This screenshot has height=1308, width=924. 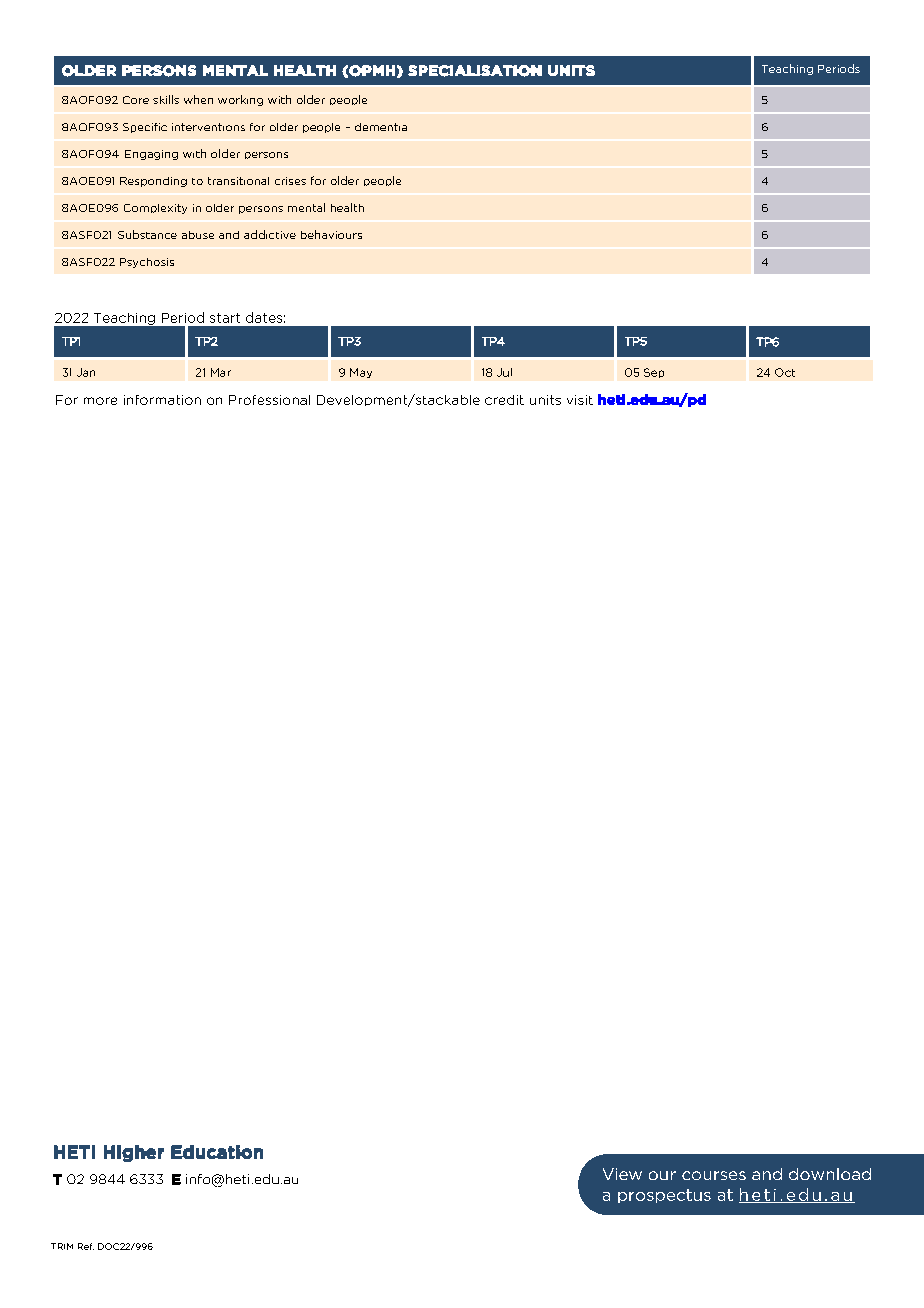 I want to click on credit, so click(x=504, y=400).
